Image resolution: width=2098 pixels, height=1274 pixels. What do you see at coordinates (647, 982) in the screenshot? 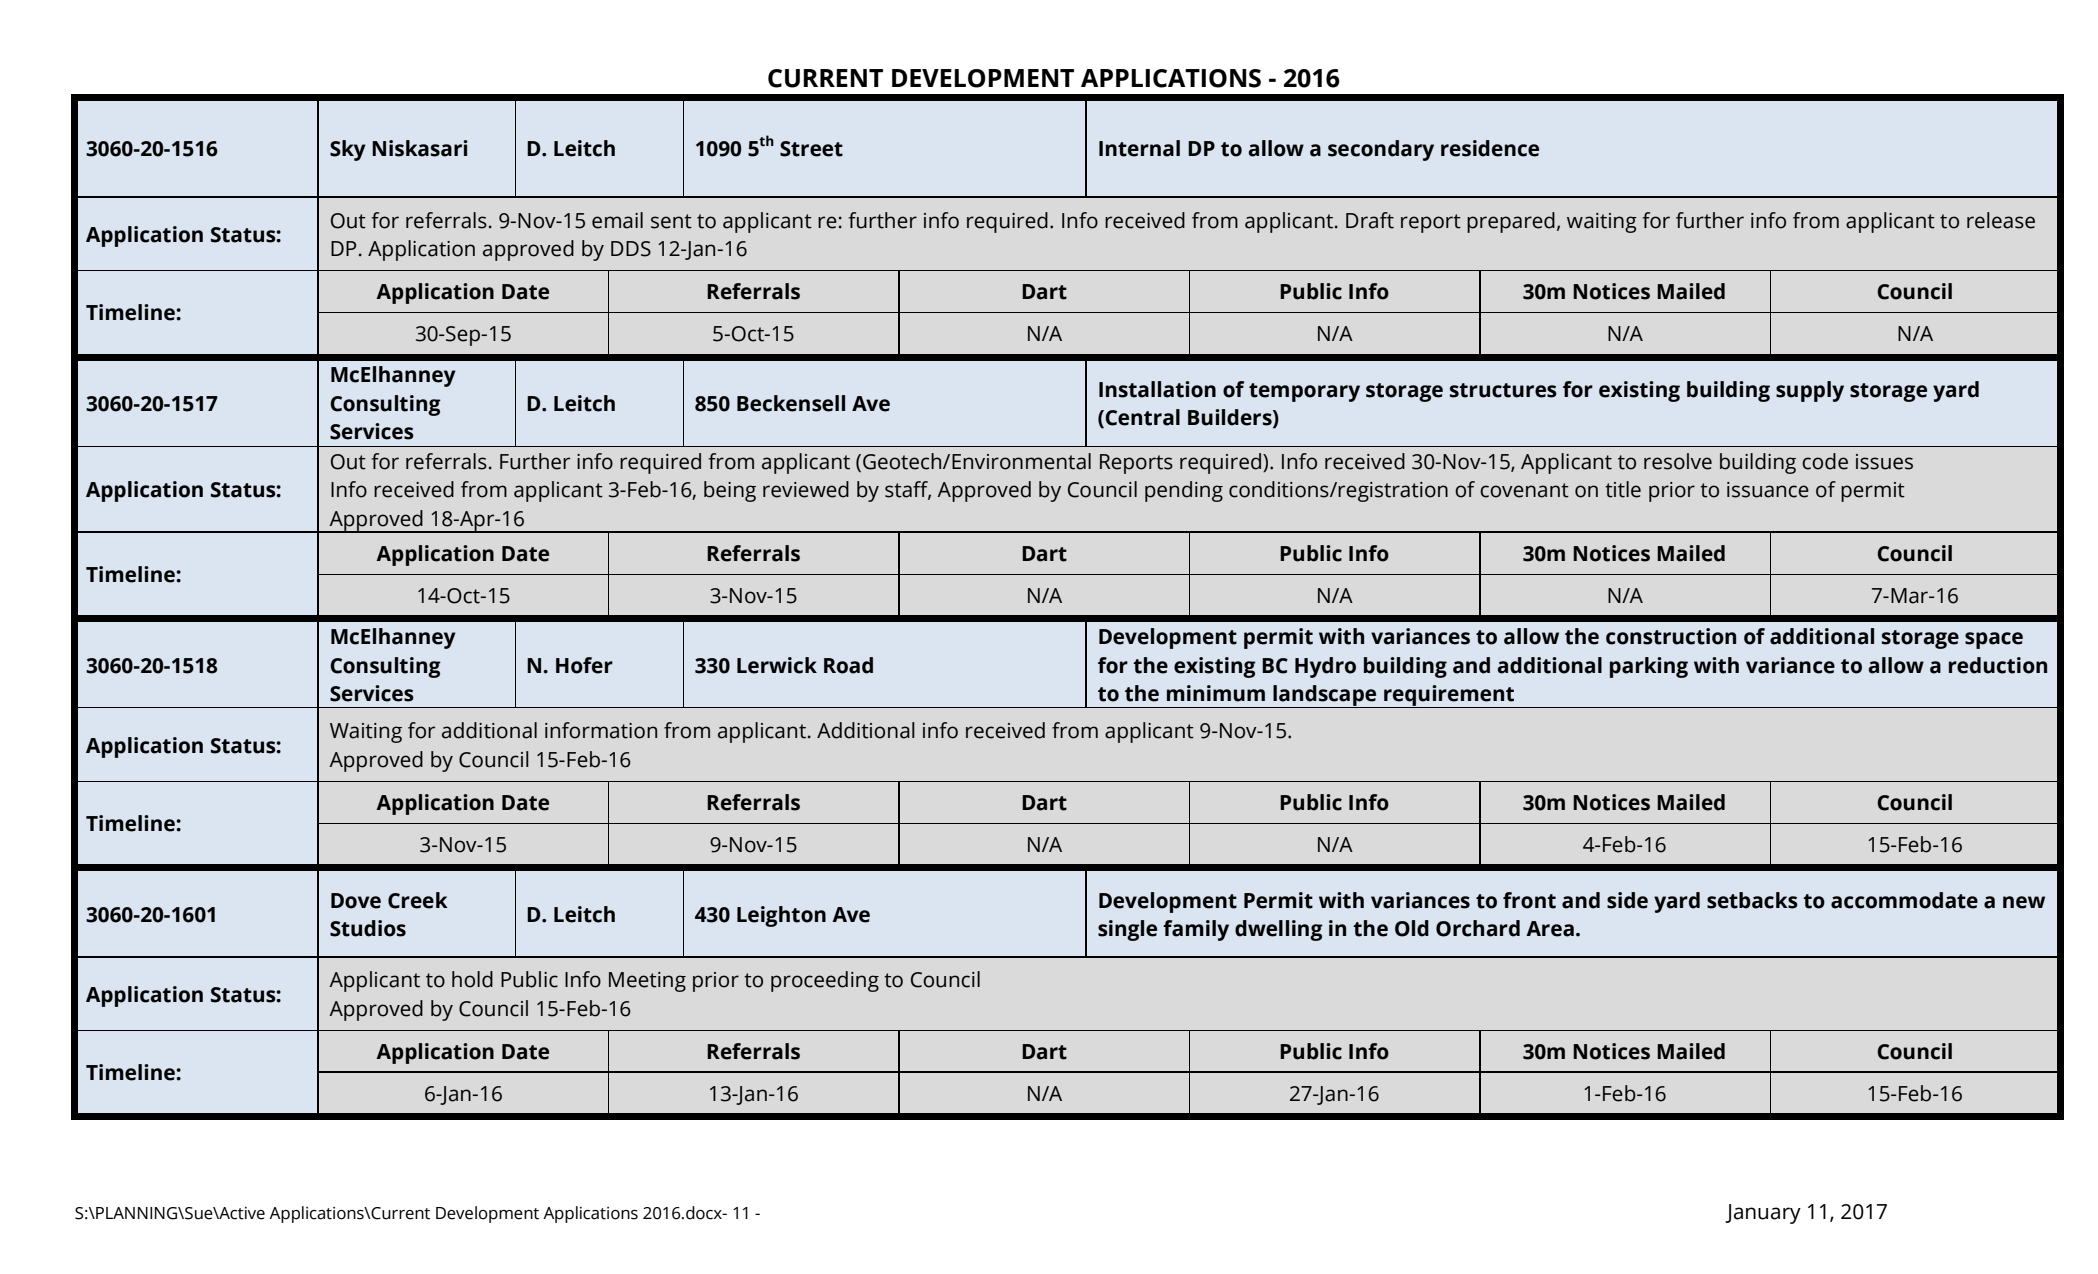
I see `Meeting` at bounding box center [647, 982].
